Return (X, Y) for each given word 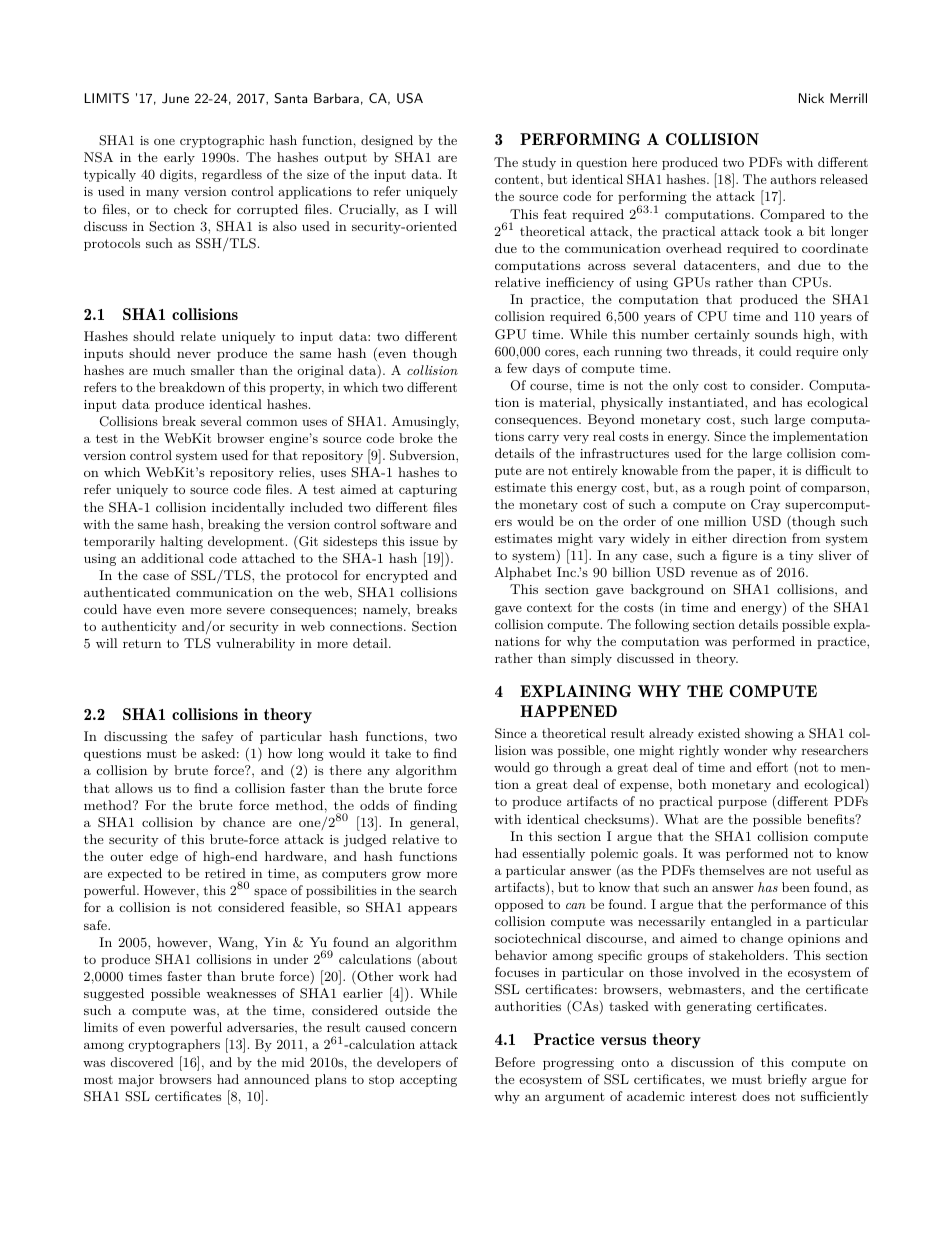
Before (515, 1062)
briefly (787, 1080)
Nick (811, 98)
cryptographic (222, 141)
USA (410, 98)
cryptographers (174, 1045)
